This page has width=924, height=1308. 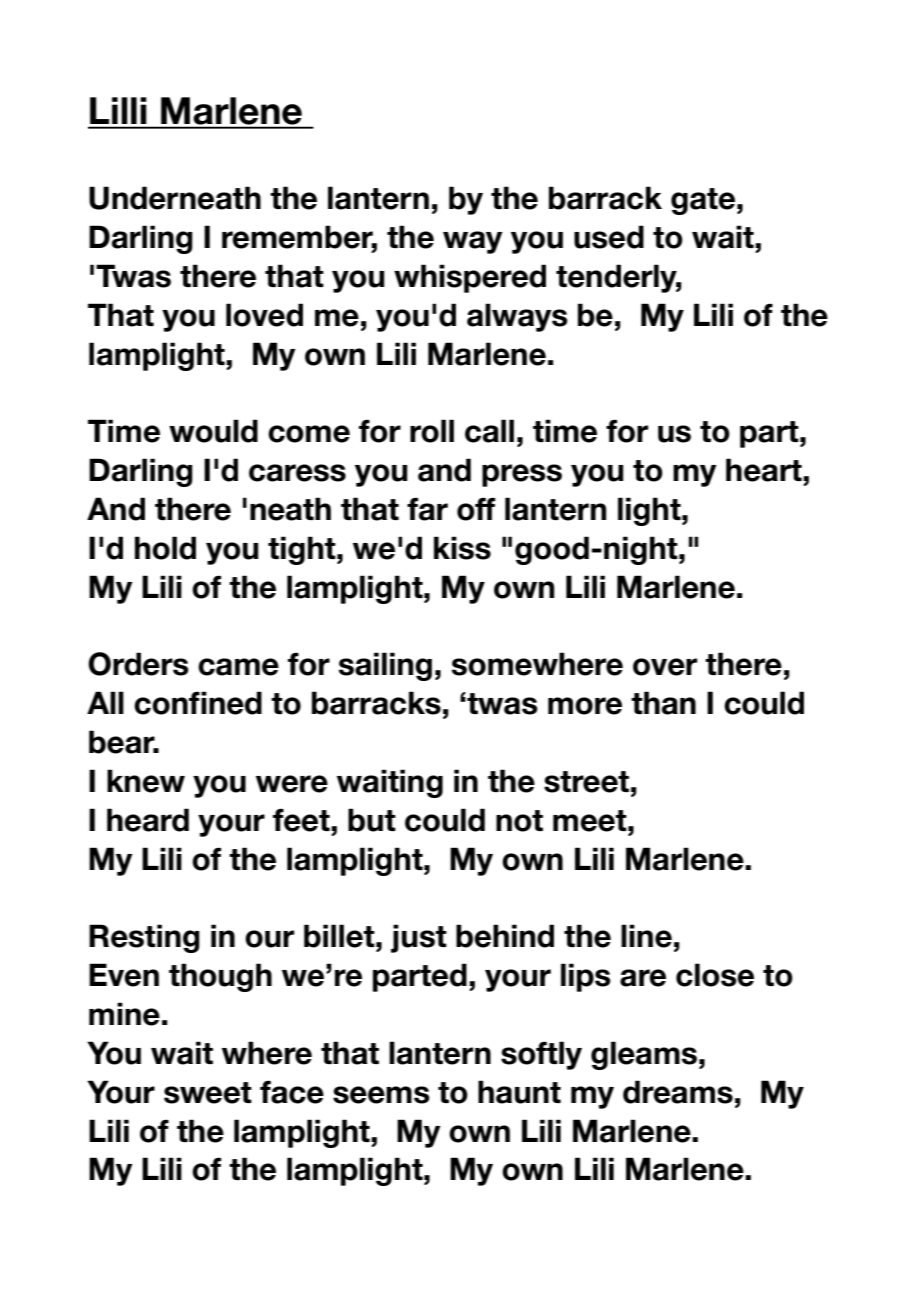 What do you see at coordinates (470, 278) in the page?
I see `whispered` at bounding box center [470, 278].
